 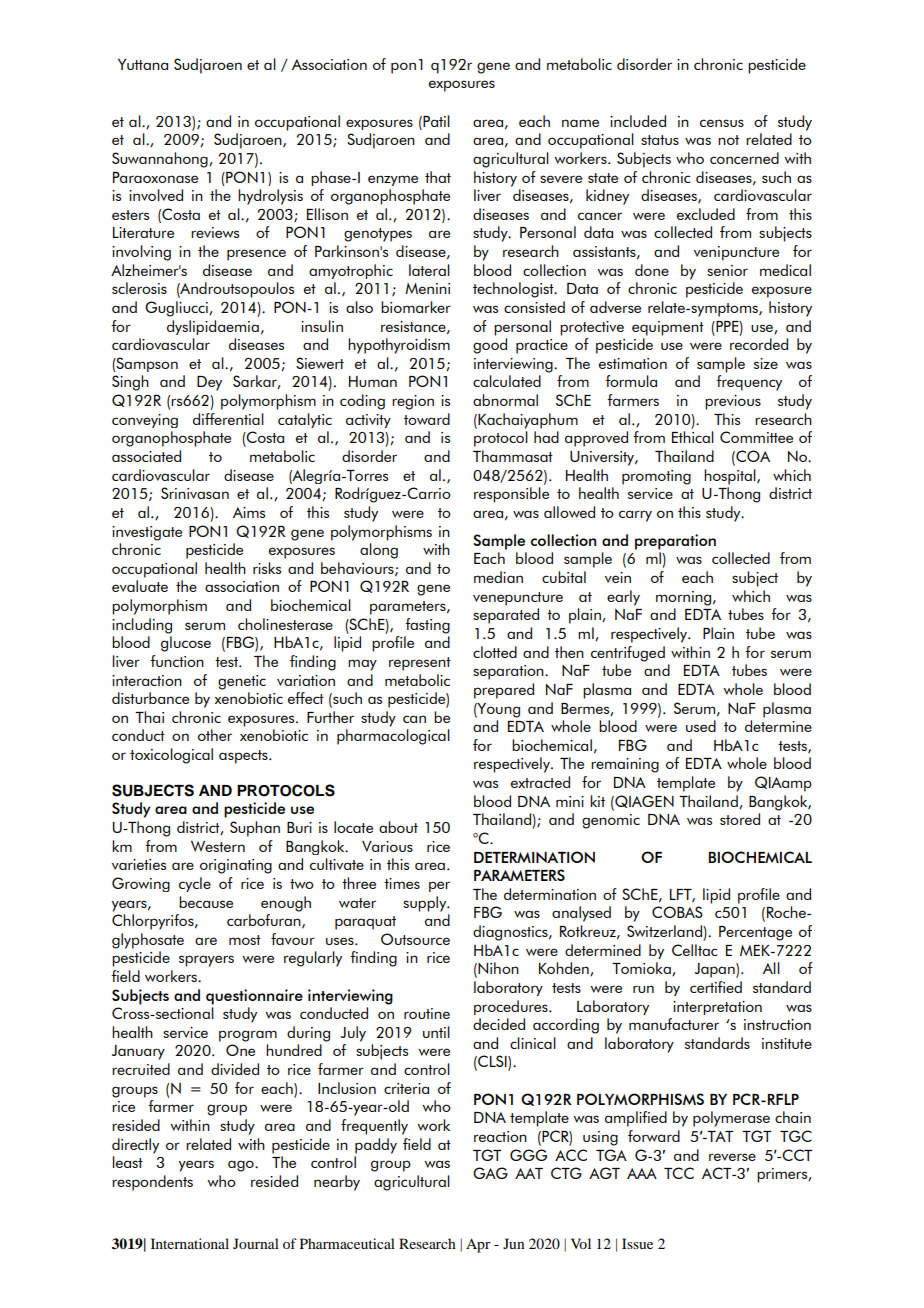 I want to click on toward, so click(x=427, y=419).
